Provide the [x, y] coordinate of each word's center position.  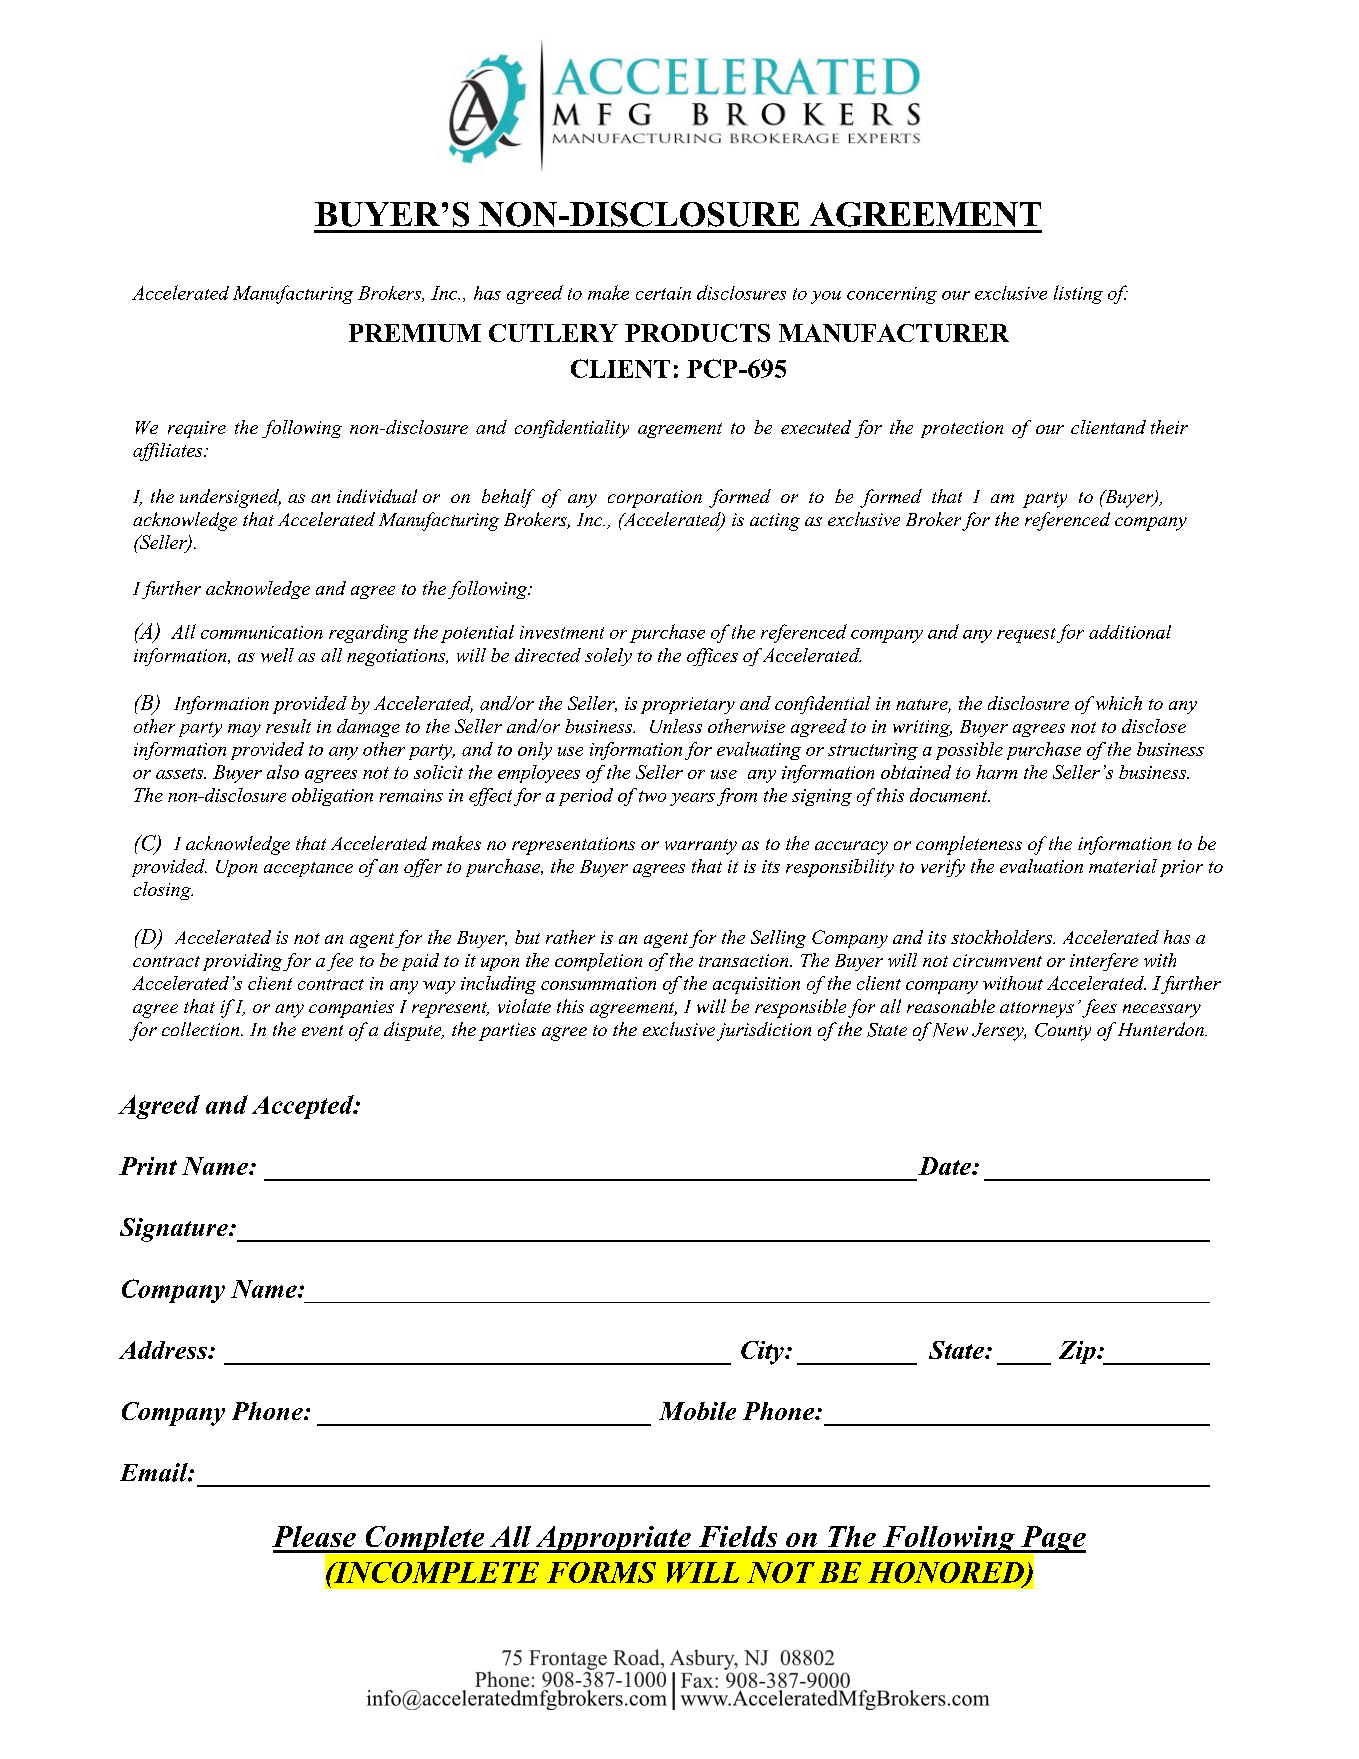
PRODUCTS [697, 333]
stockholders [1003, 937]
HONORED [947, 1573]
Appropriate [613, 1539]
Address [164, 1350]
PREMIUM [415, 333]
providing [243, 962]
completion [598, 962]
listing [1078, 294]
